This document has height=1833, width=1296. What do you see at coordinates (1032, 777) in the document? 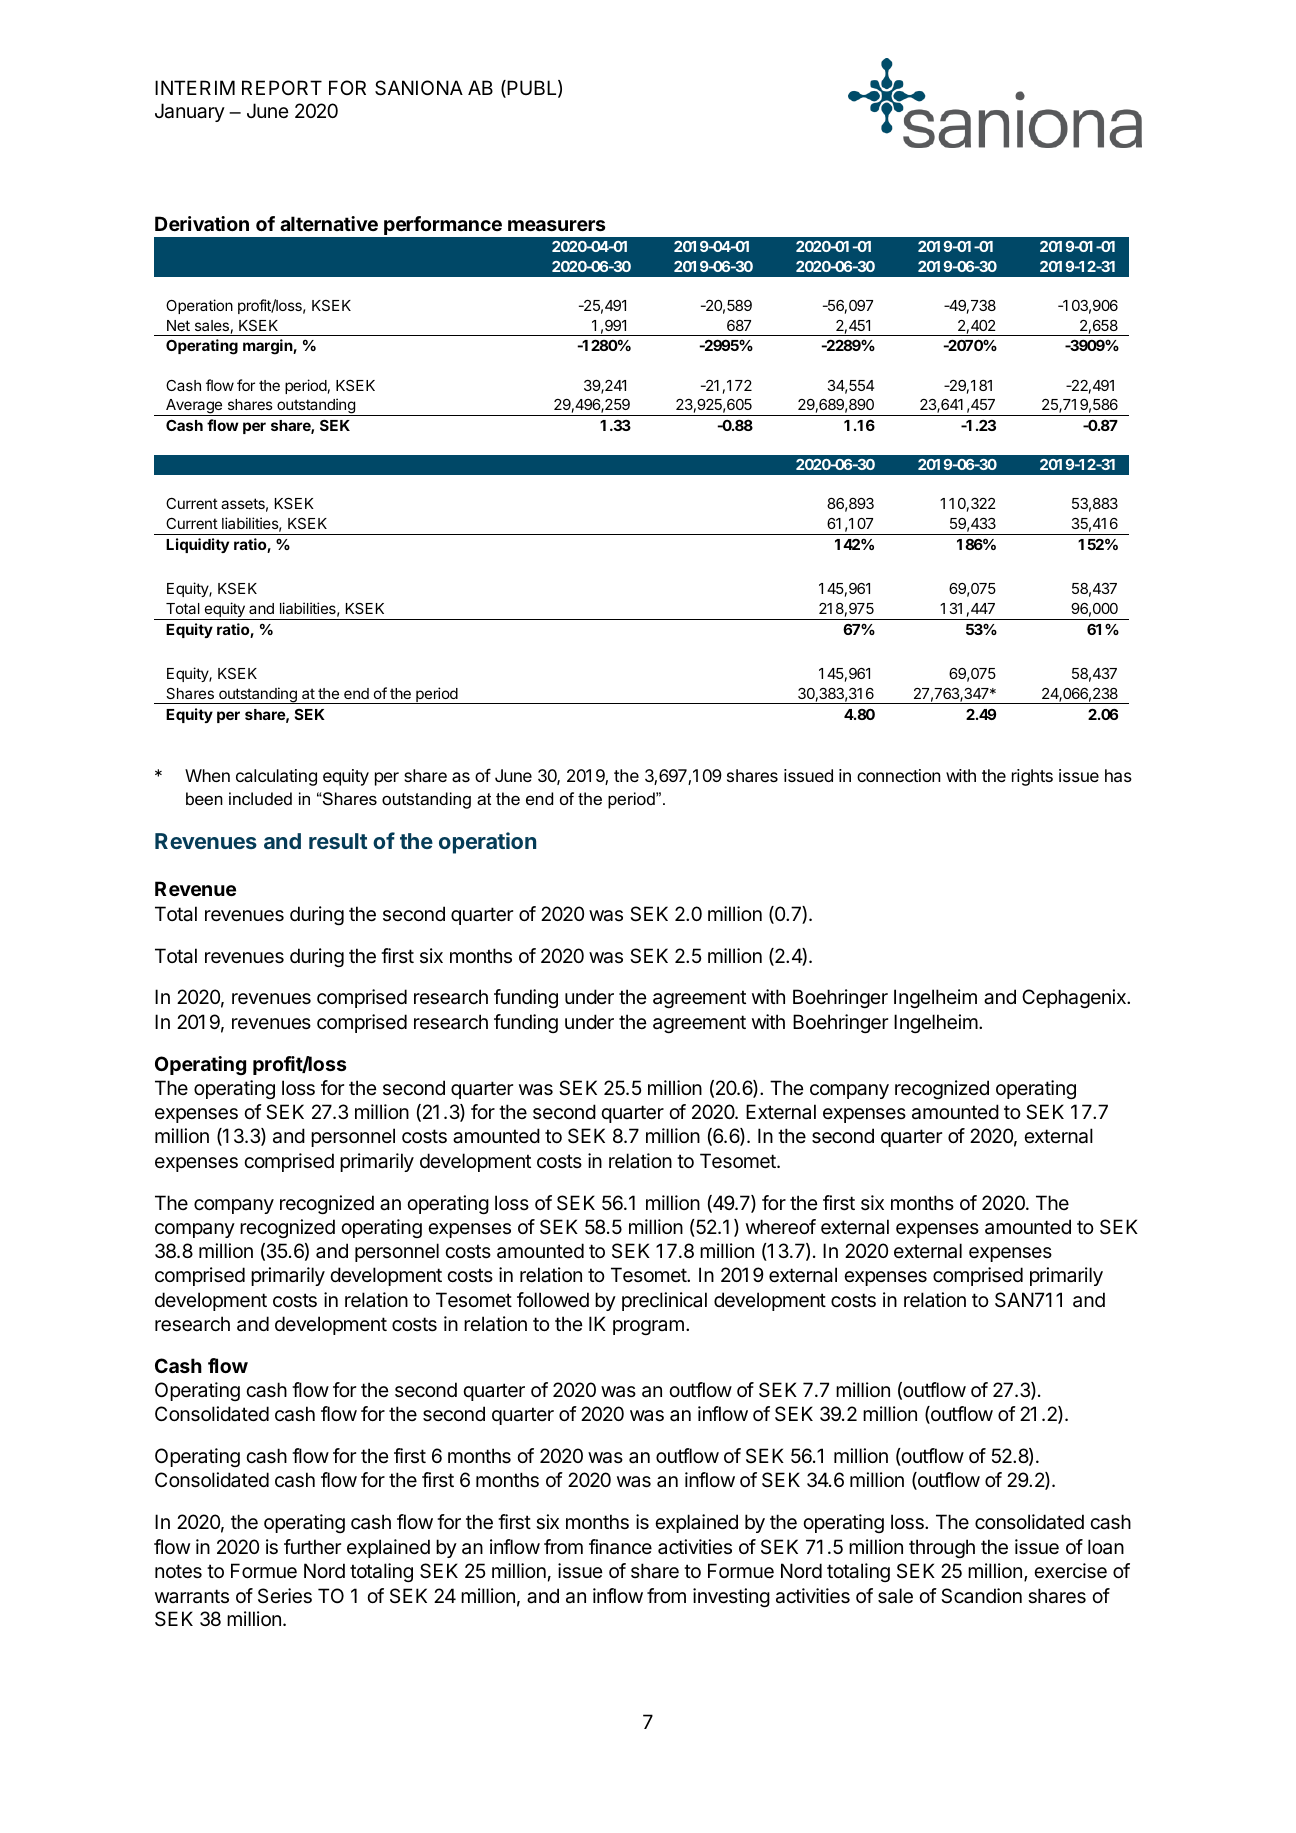
I see `rights` at bounding box center [1032, 777].
